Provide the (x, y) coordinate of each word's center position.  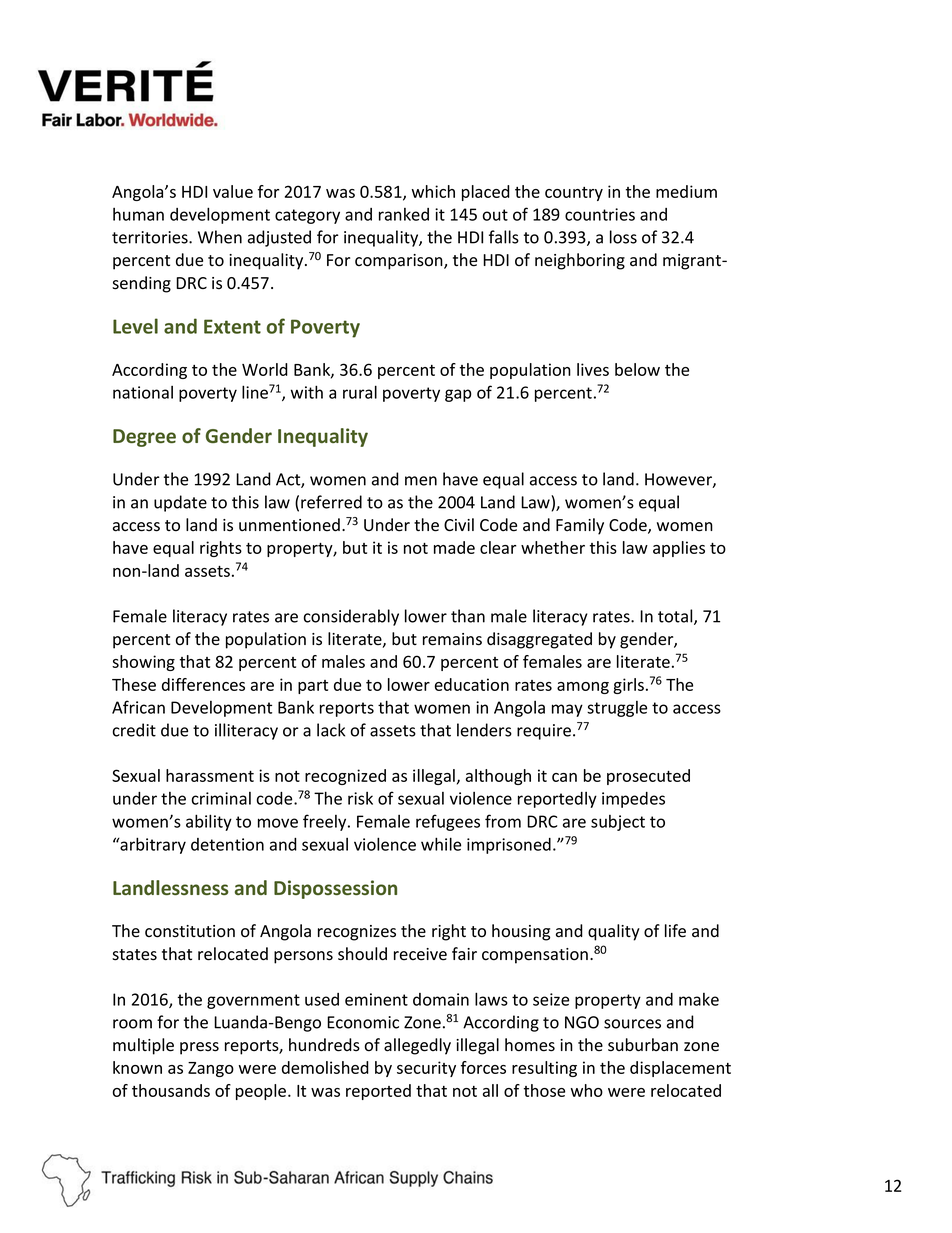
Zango (211, 1069)
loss (623, 237)
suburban (643, 1045)
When (220, 237)
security (426, 1069)
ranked (404, 214)
